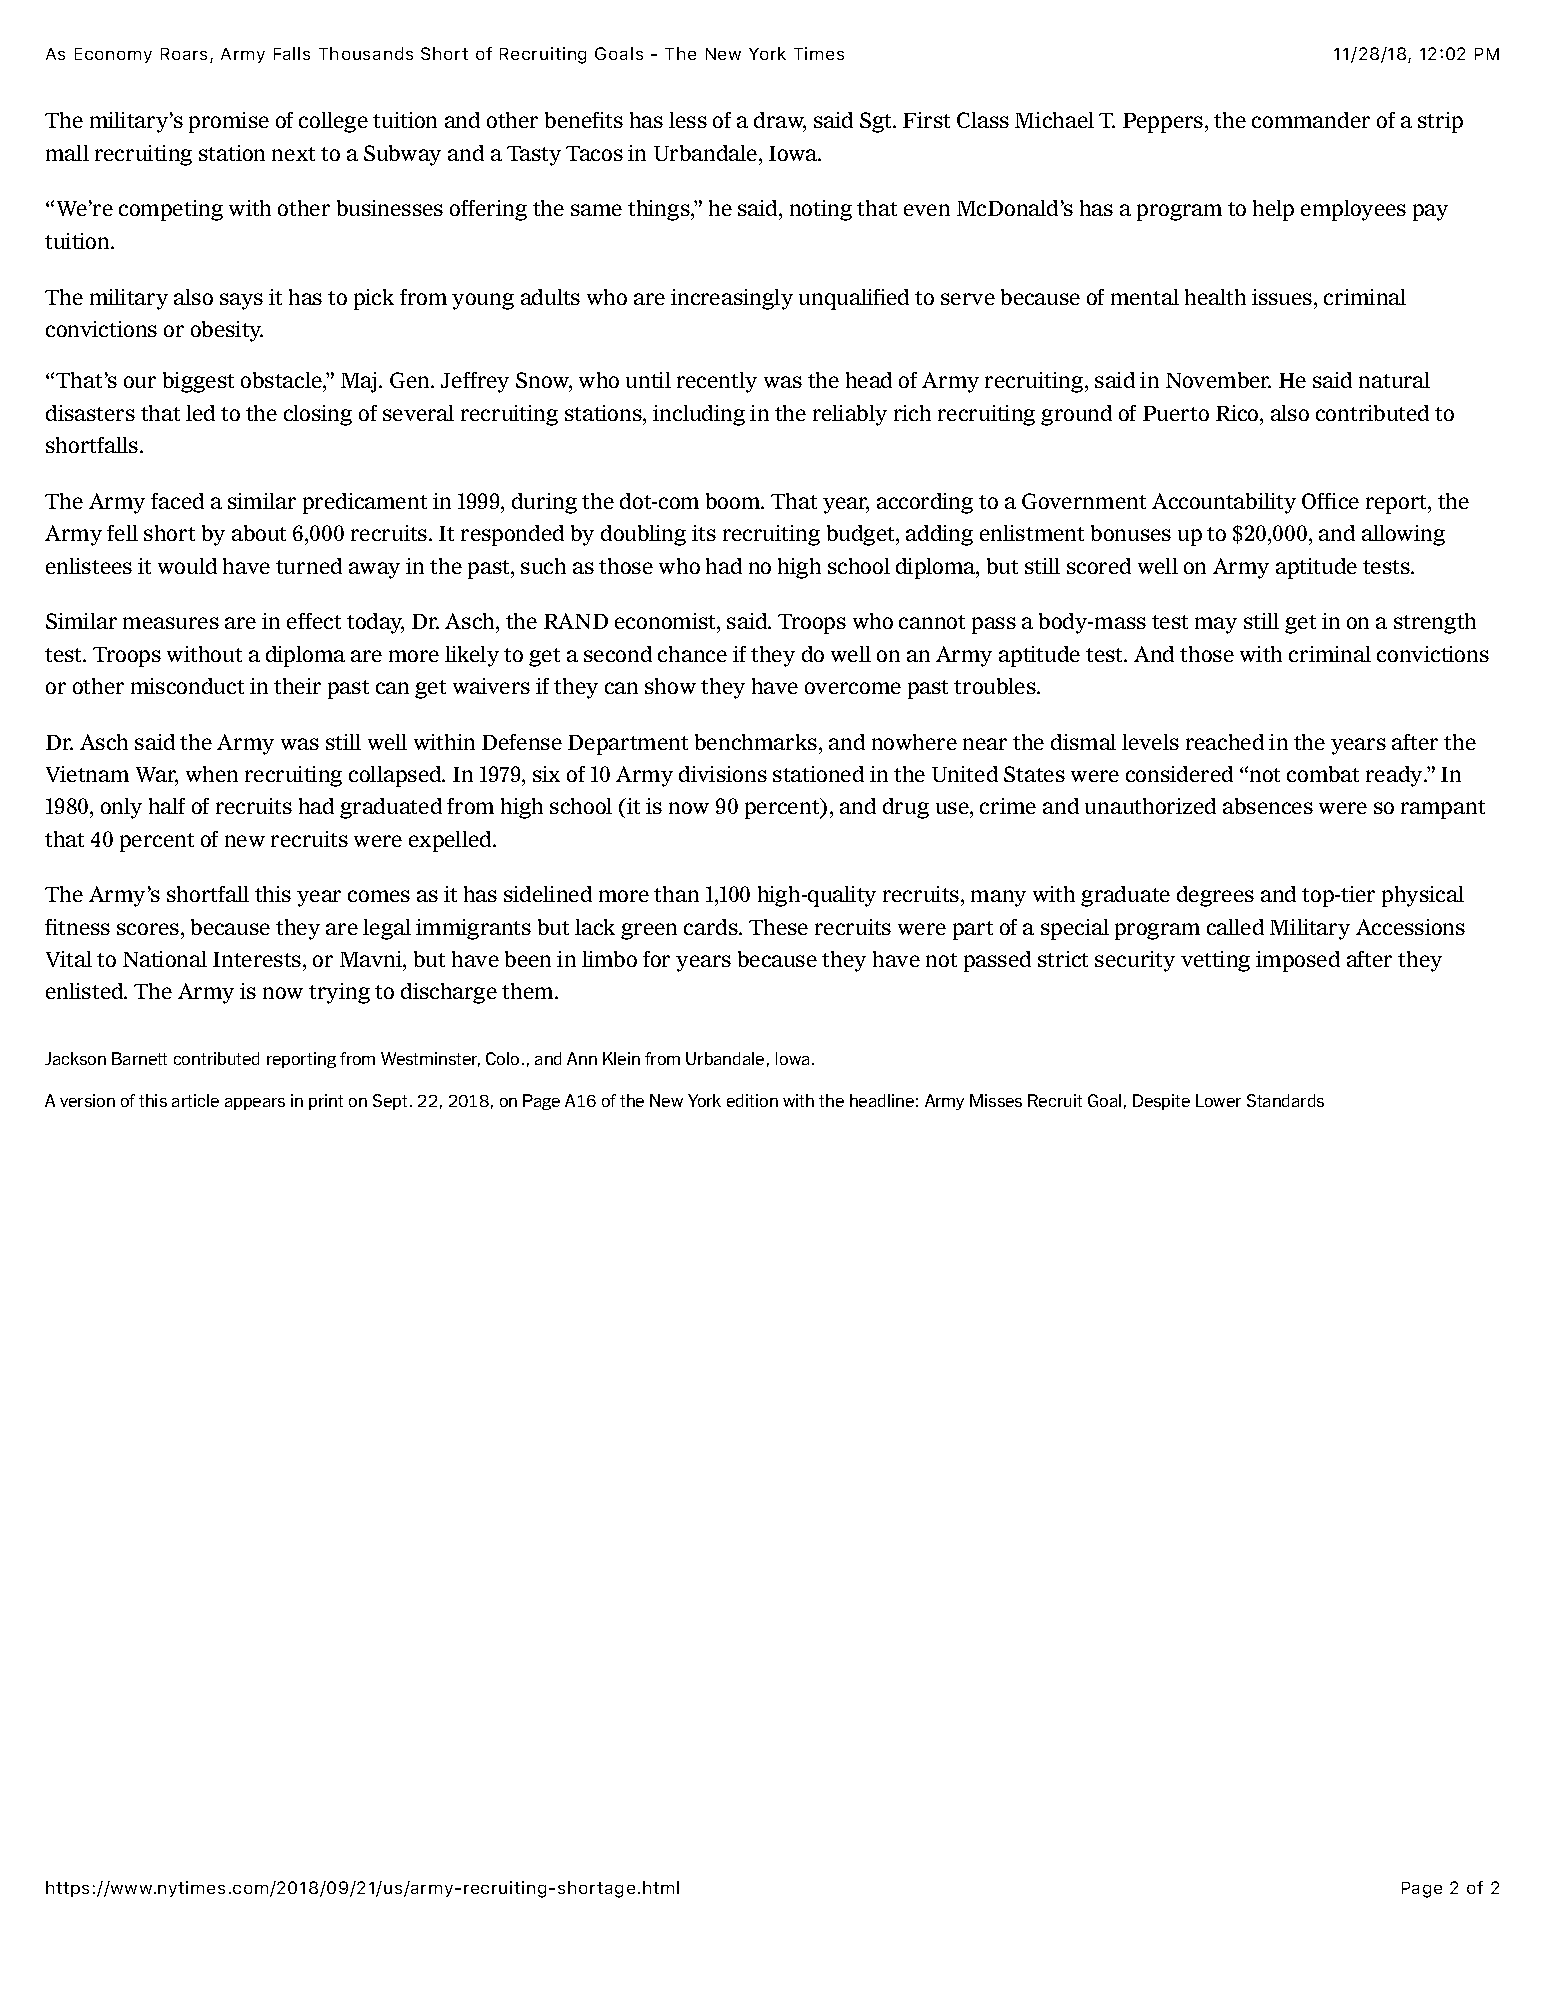  I want to click on would, so click(187, 566).
